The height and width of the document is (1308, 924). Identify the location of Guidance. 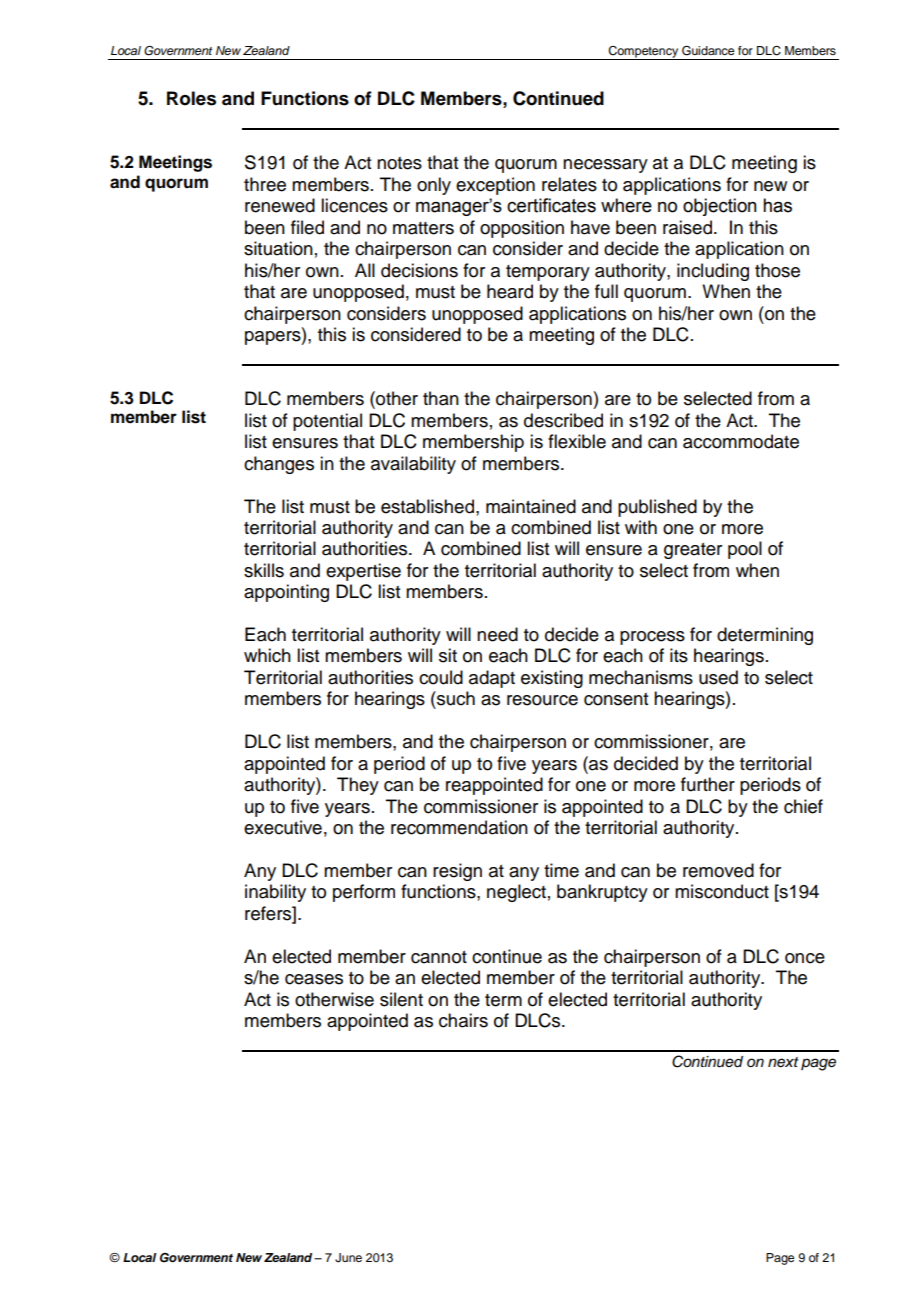
(708, 51).
